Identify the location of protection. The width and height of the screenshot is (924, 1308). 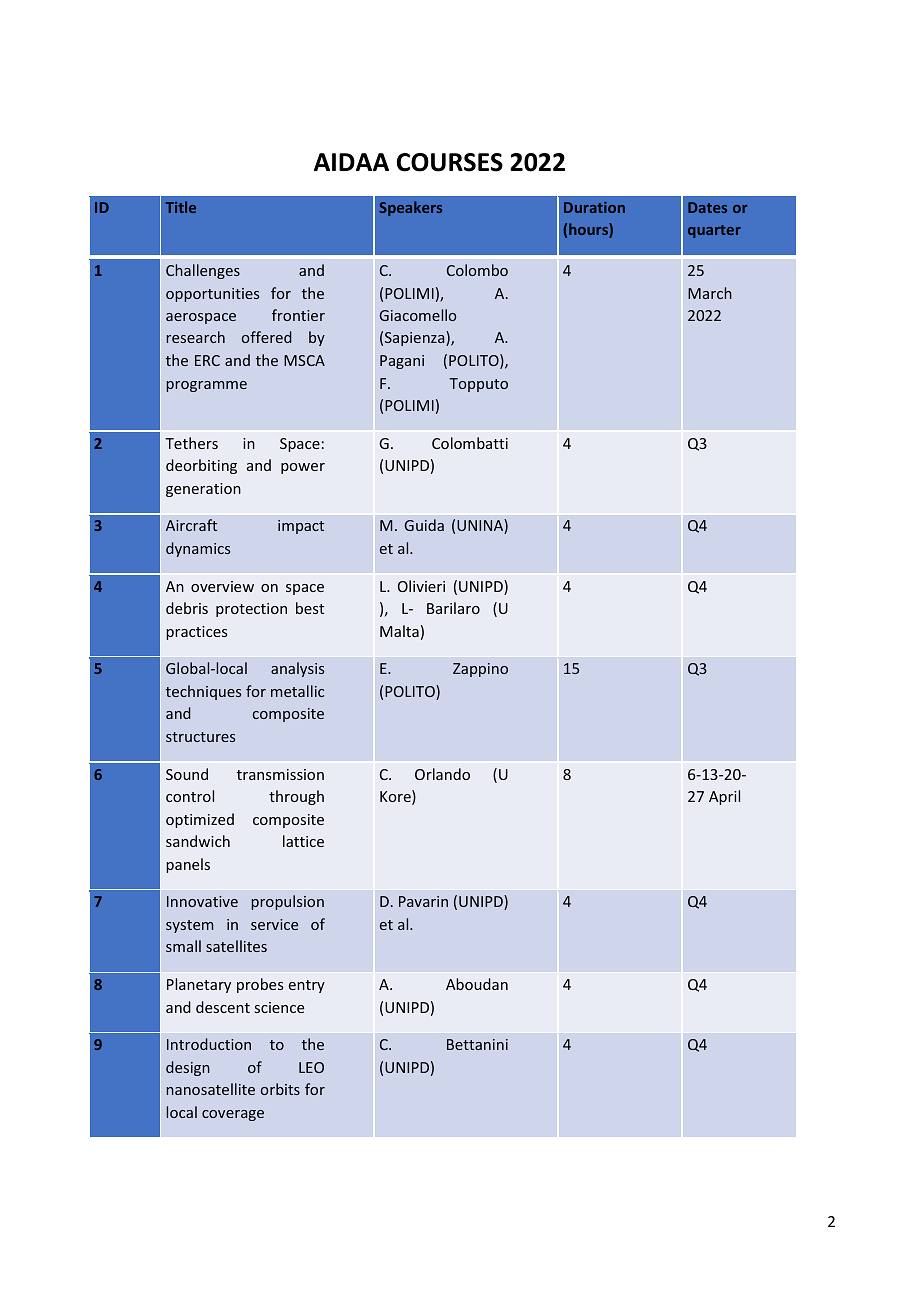
(251, 610).
